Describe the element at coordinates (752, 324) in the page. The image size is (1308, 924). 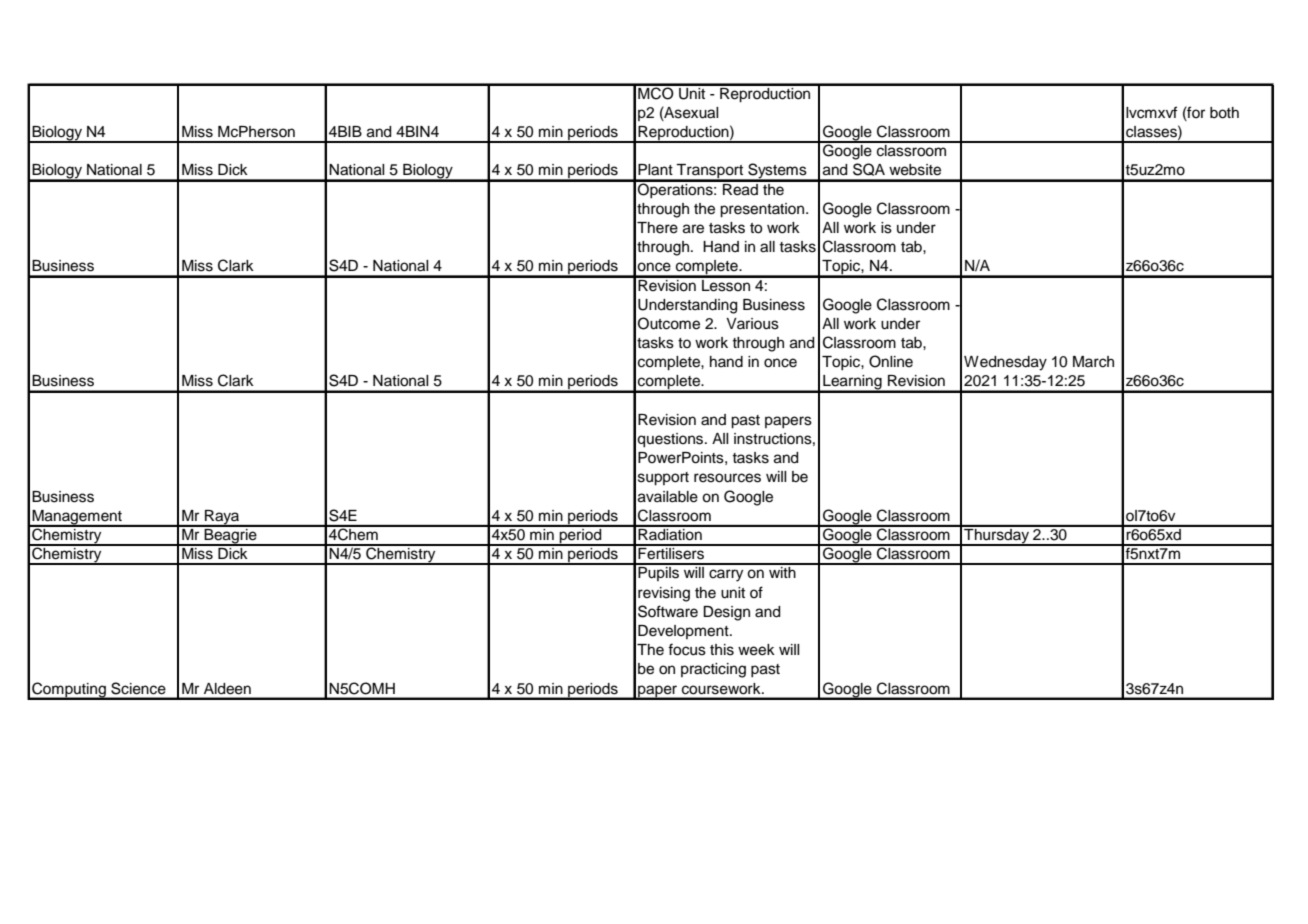
I see `Various` at that location.
